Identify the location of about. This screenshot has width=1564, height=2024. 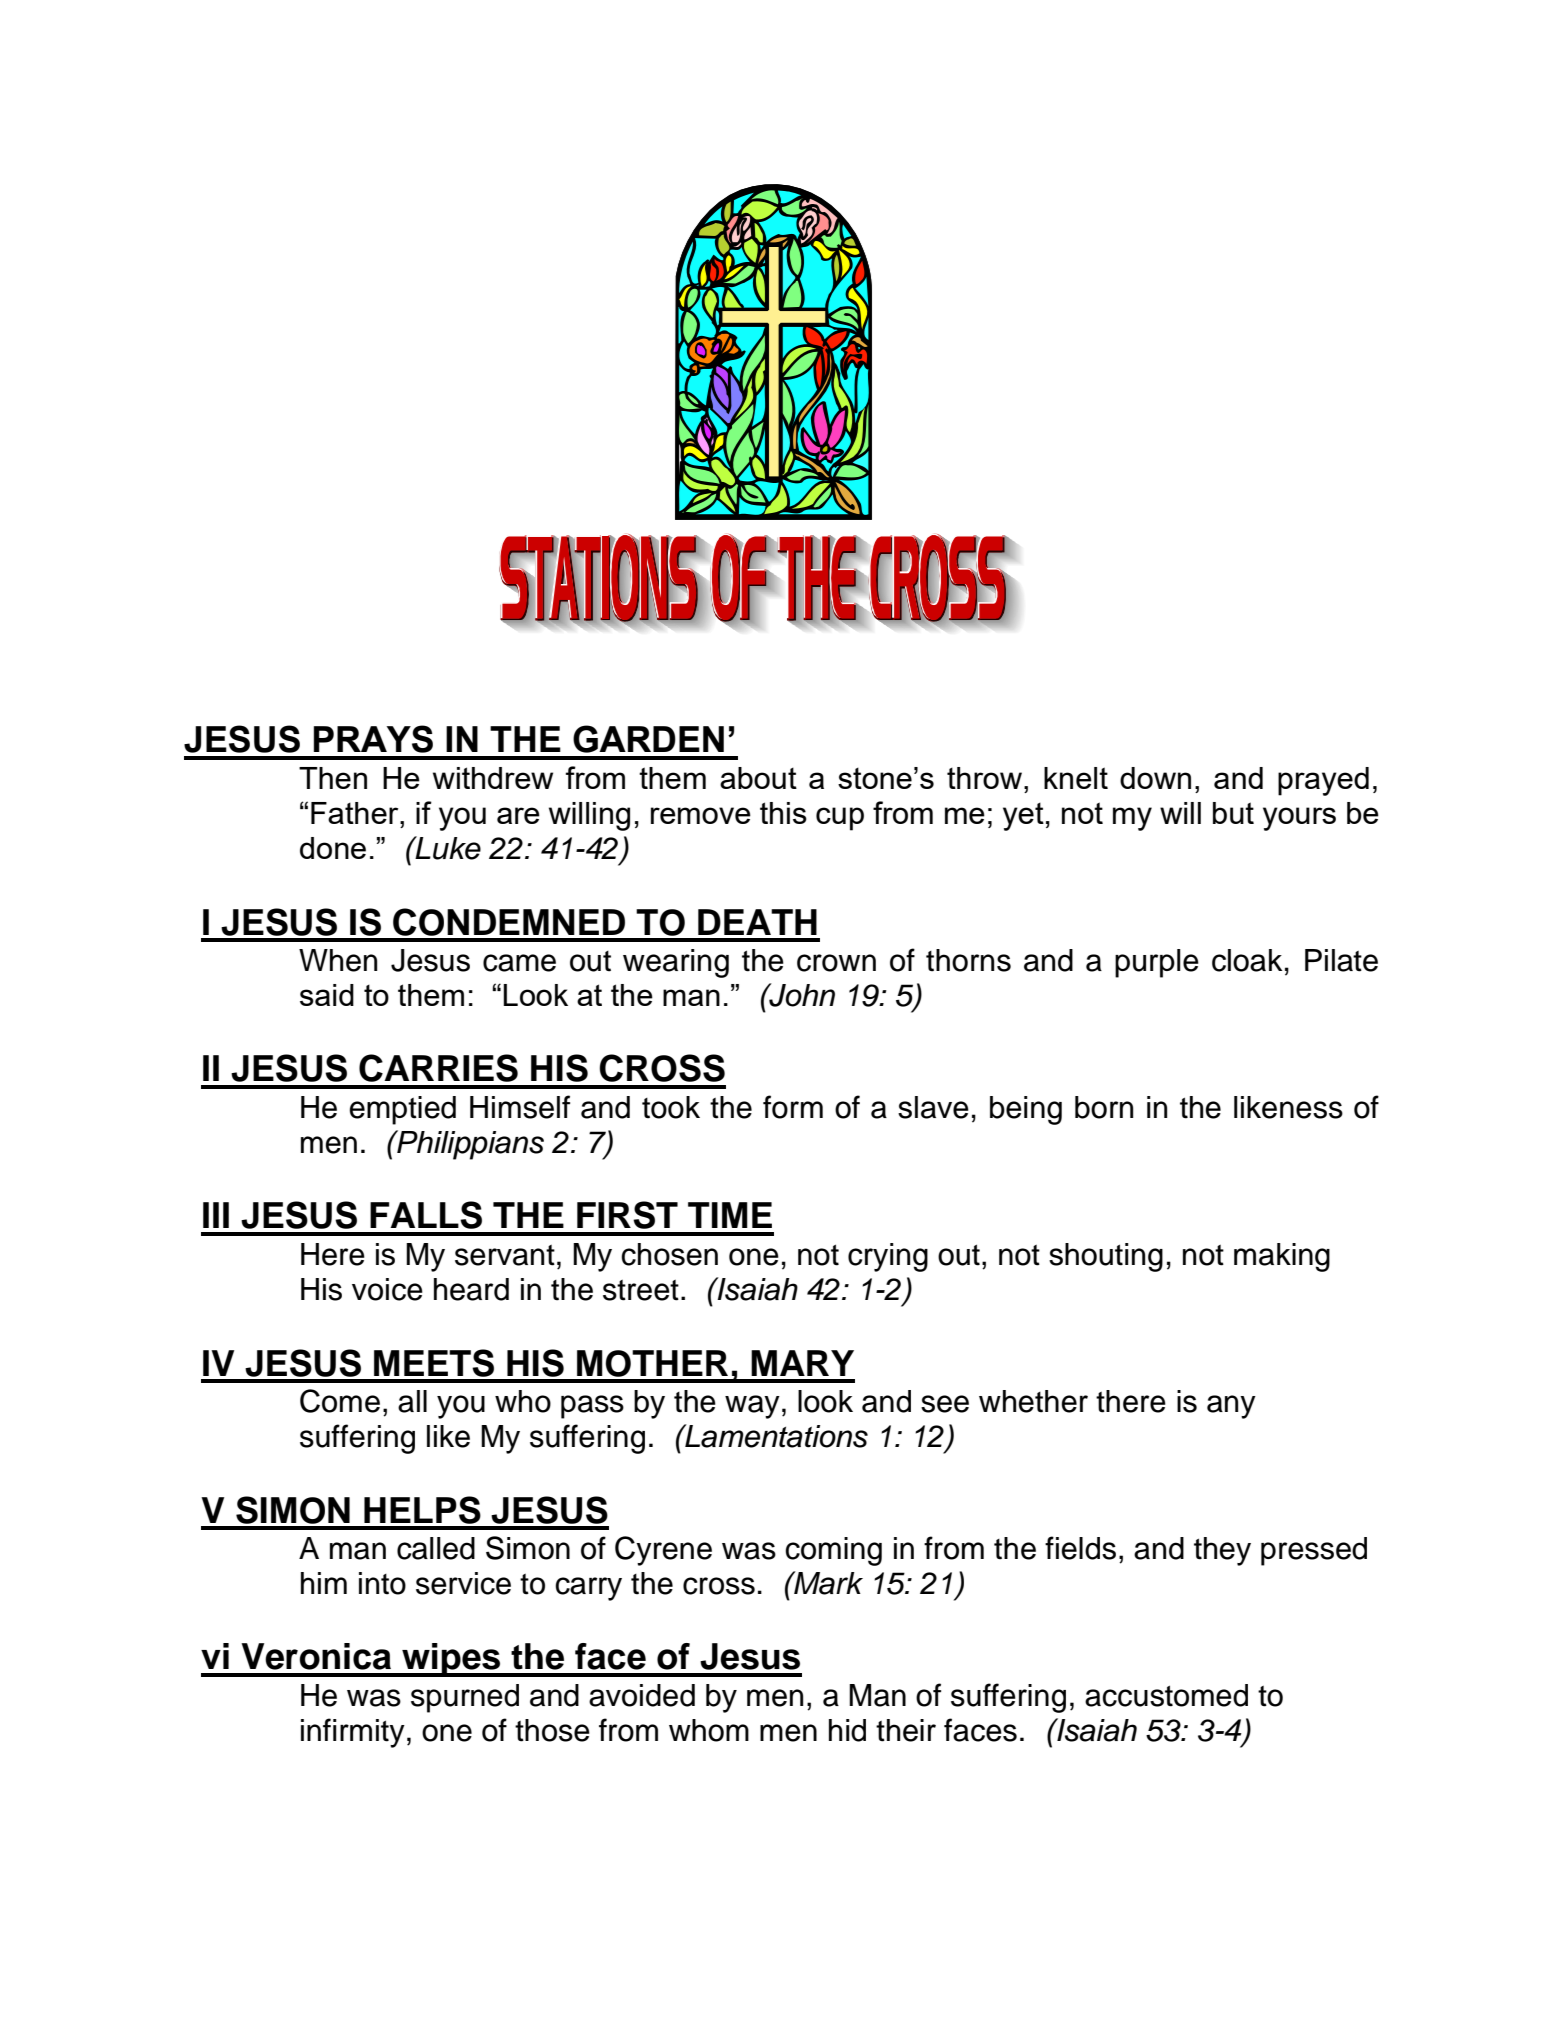
(758, 778).
